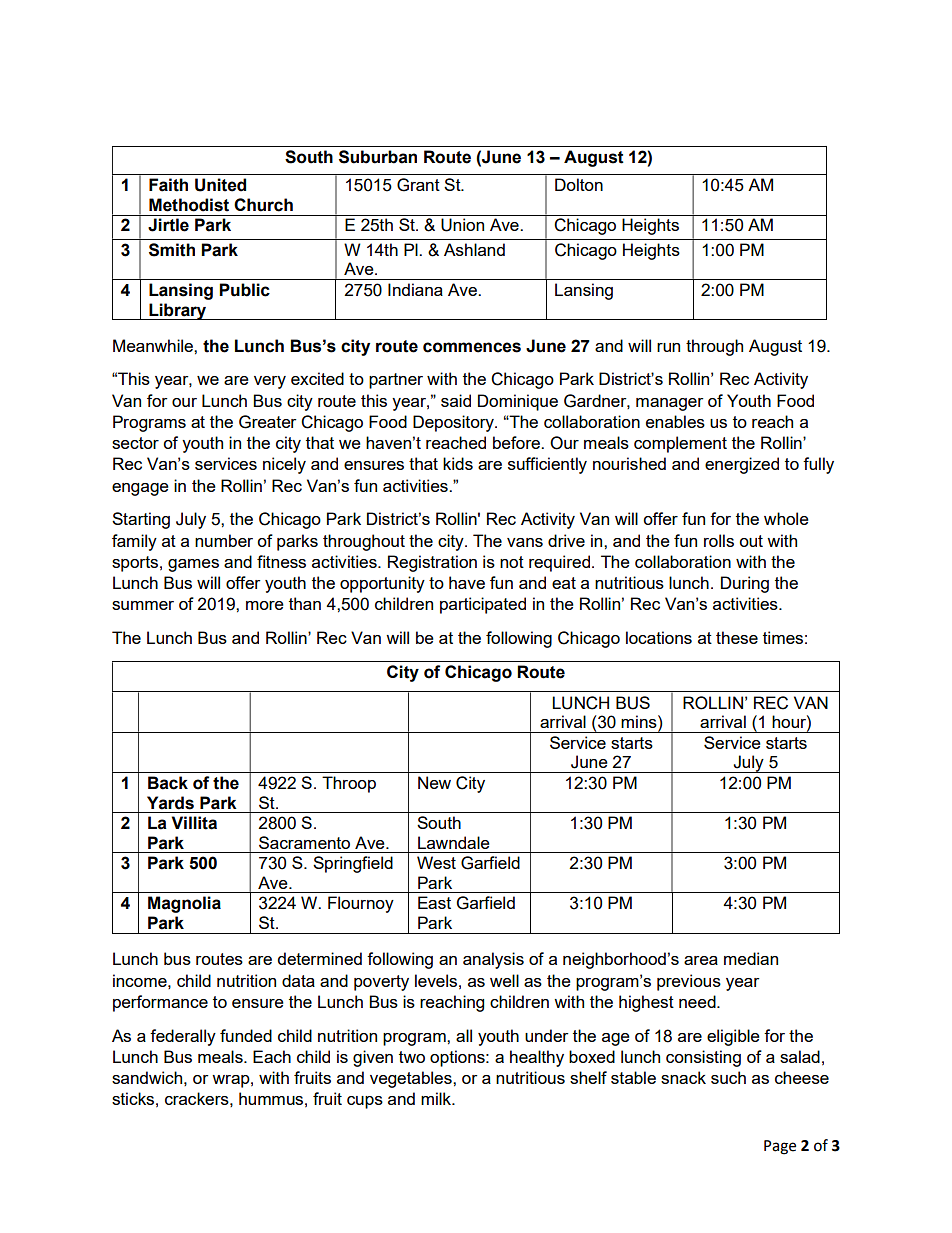 This image has width=952, height=1233. Describe the element at coordinates (220, 185) in the image. I see `United` at that location.
